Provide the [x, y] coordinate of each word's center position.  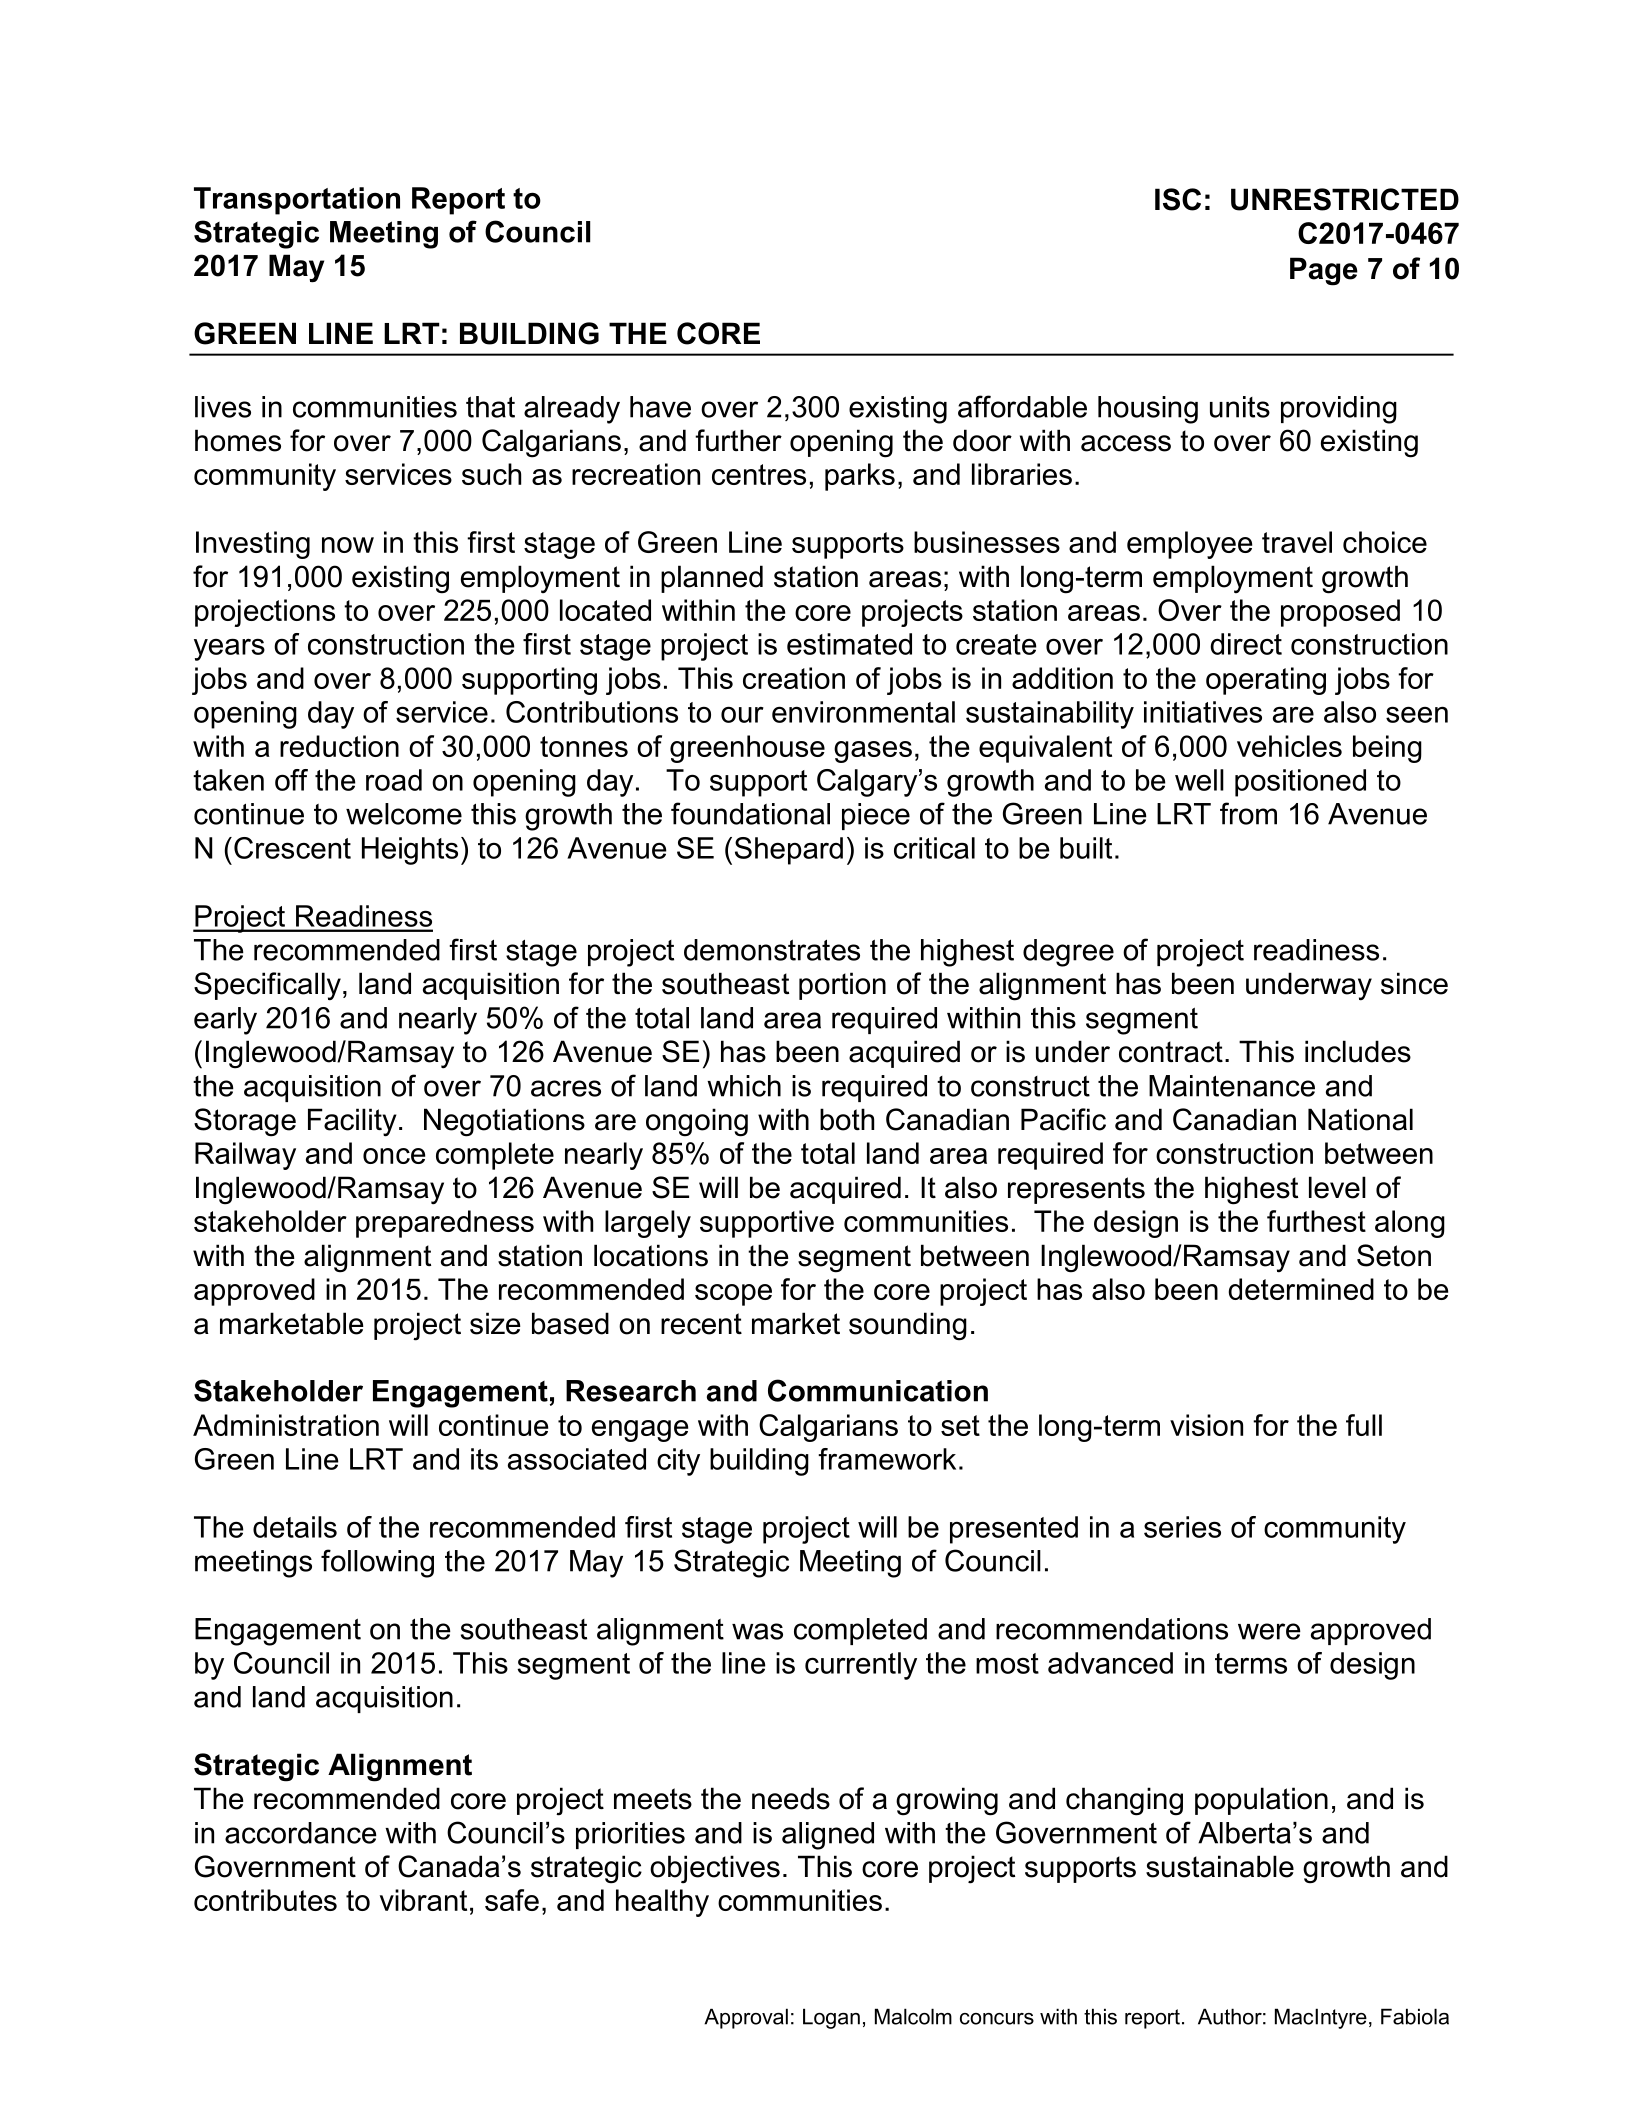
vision [1206, 1425]
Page [1324, 271]
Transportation [297, 201]
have [660, 407]
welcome [404, 814]
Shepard [789, 851]
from [1248, 813]
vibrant [423, 1900]
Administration [286, 1425]
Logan [831, 2018]
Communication [878, 1390]
